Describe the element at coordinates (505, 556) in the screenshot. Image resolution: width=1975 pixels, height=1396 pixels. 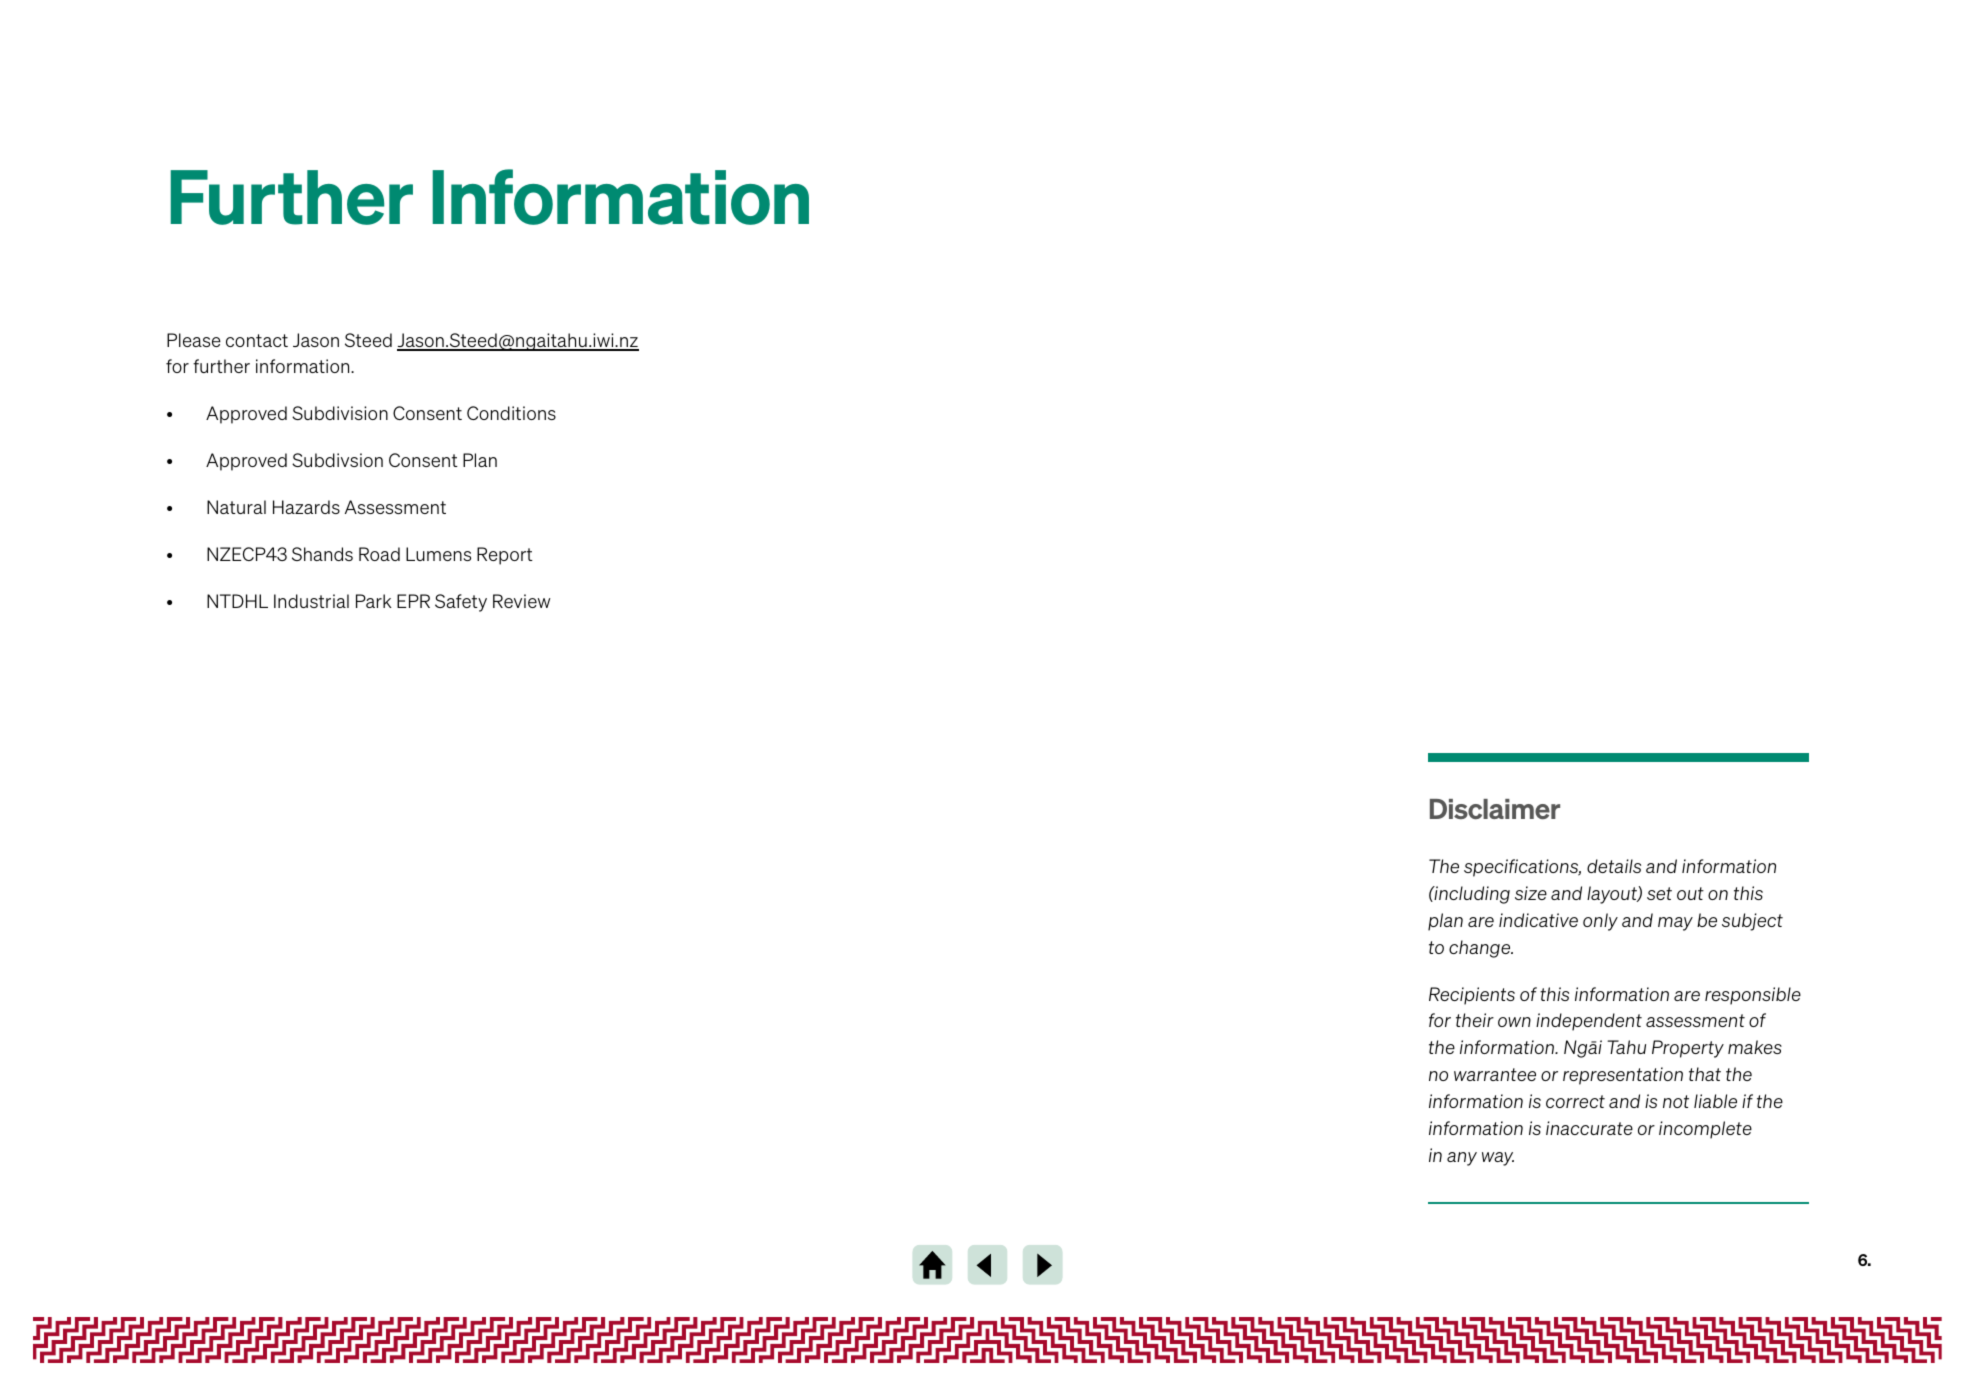
I see `Report` at that location.
